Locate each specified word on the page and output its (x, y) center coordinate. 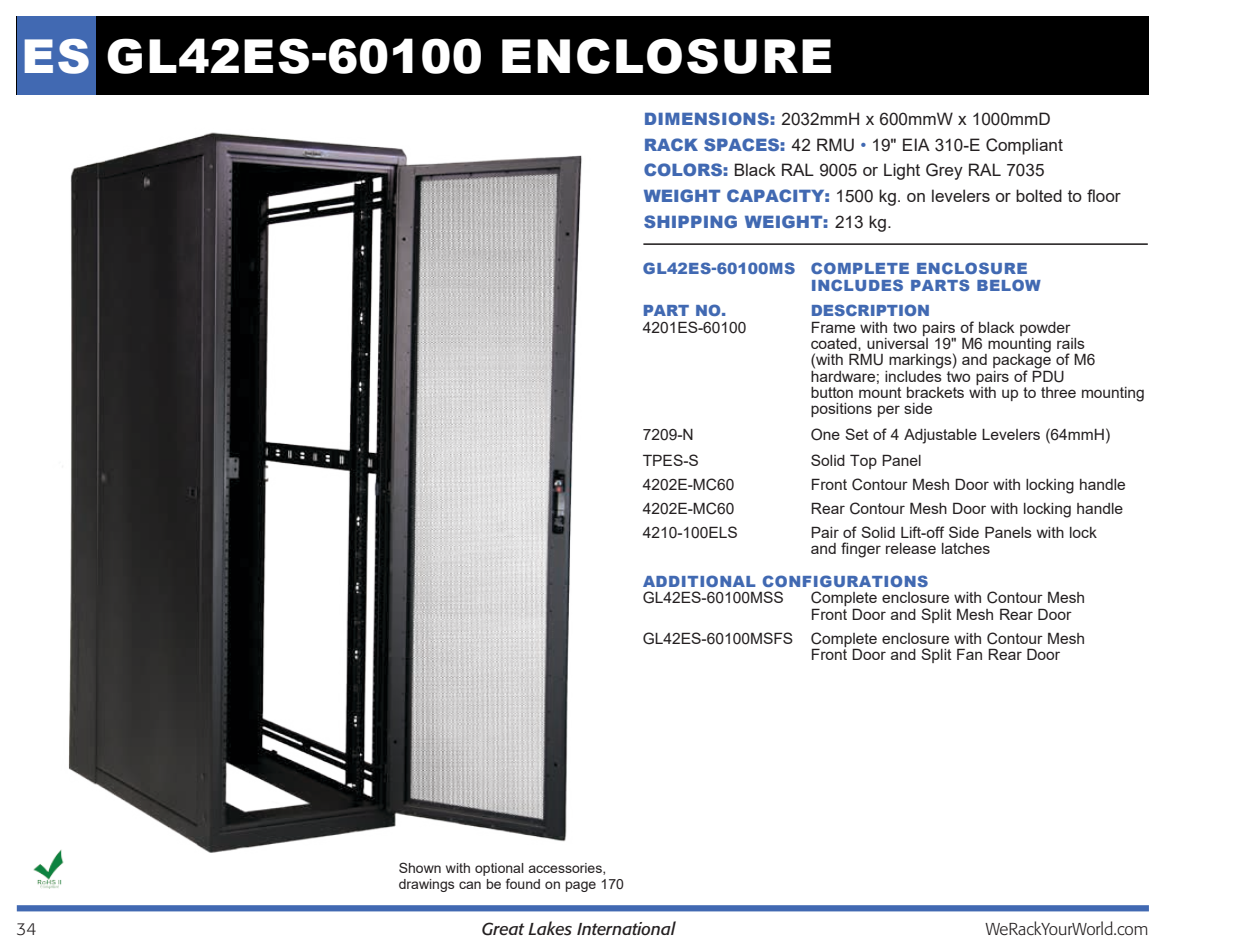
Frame (833, 327)
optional (499, 869)
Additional (699, 581)
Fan (969, 654)
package (1022, 361)
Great (503, 929)
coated (835, 343)
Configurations (845, 581)
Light (902, 171)
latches (966, 548)
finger (861, 550)
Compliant (1024, 146)
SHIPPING (690, 221)
